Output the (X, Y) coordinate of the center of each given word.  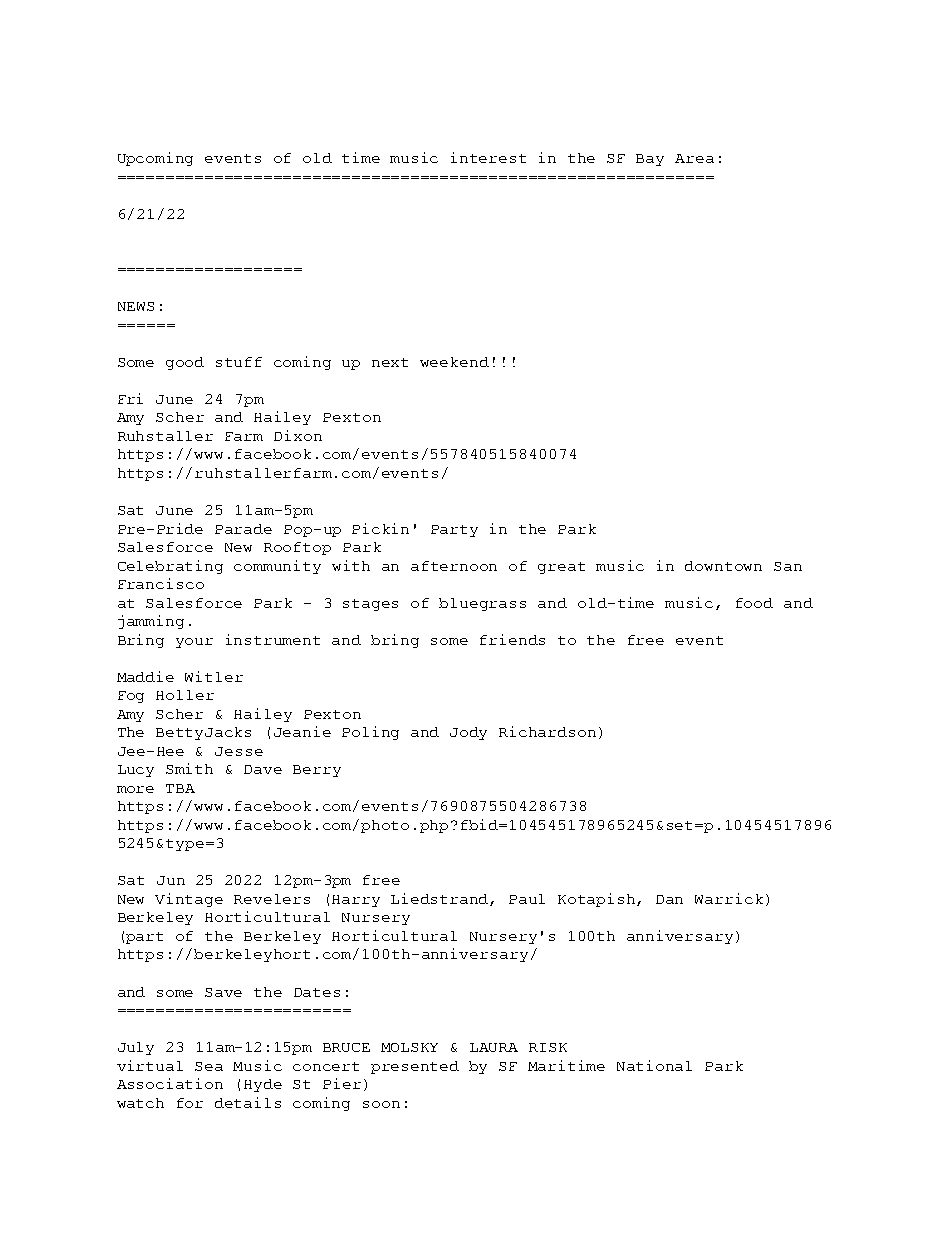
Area (694, 158)
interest (488, 157)
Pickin (380, 528)
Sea (209, 1066)
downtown (723, 566)
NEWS (136, 306)
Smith (189, 768)
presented (415, 1067)
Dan (669, 899)
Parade (243, 529)
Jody (468, 733)
